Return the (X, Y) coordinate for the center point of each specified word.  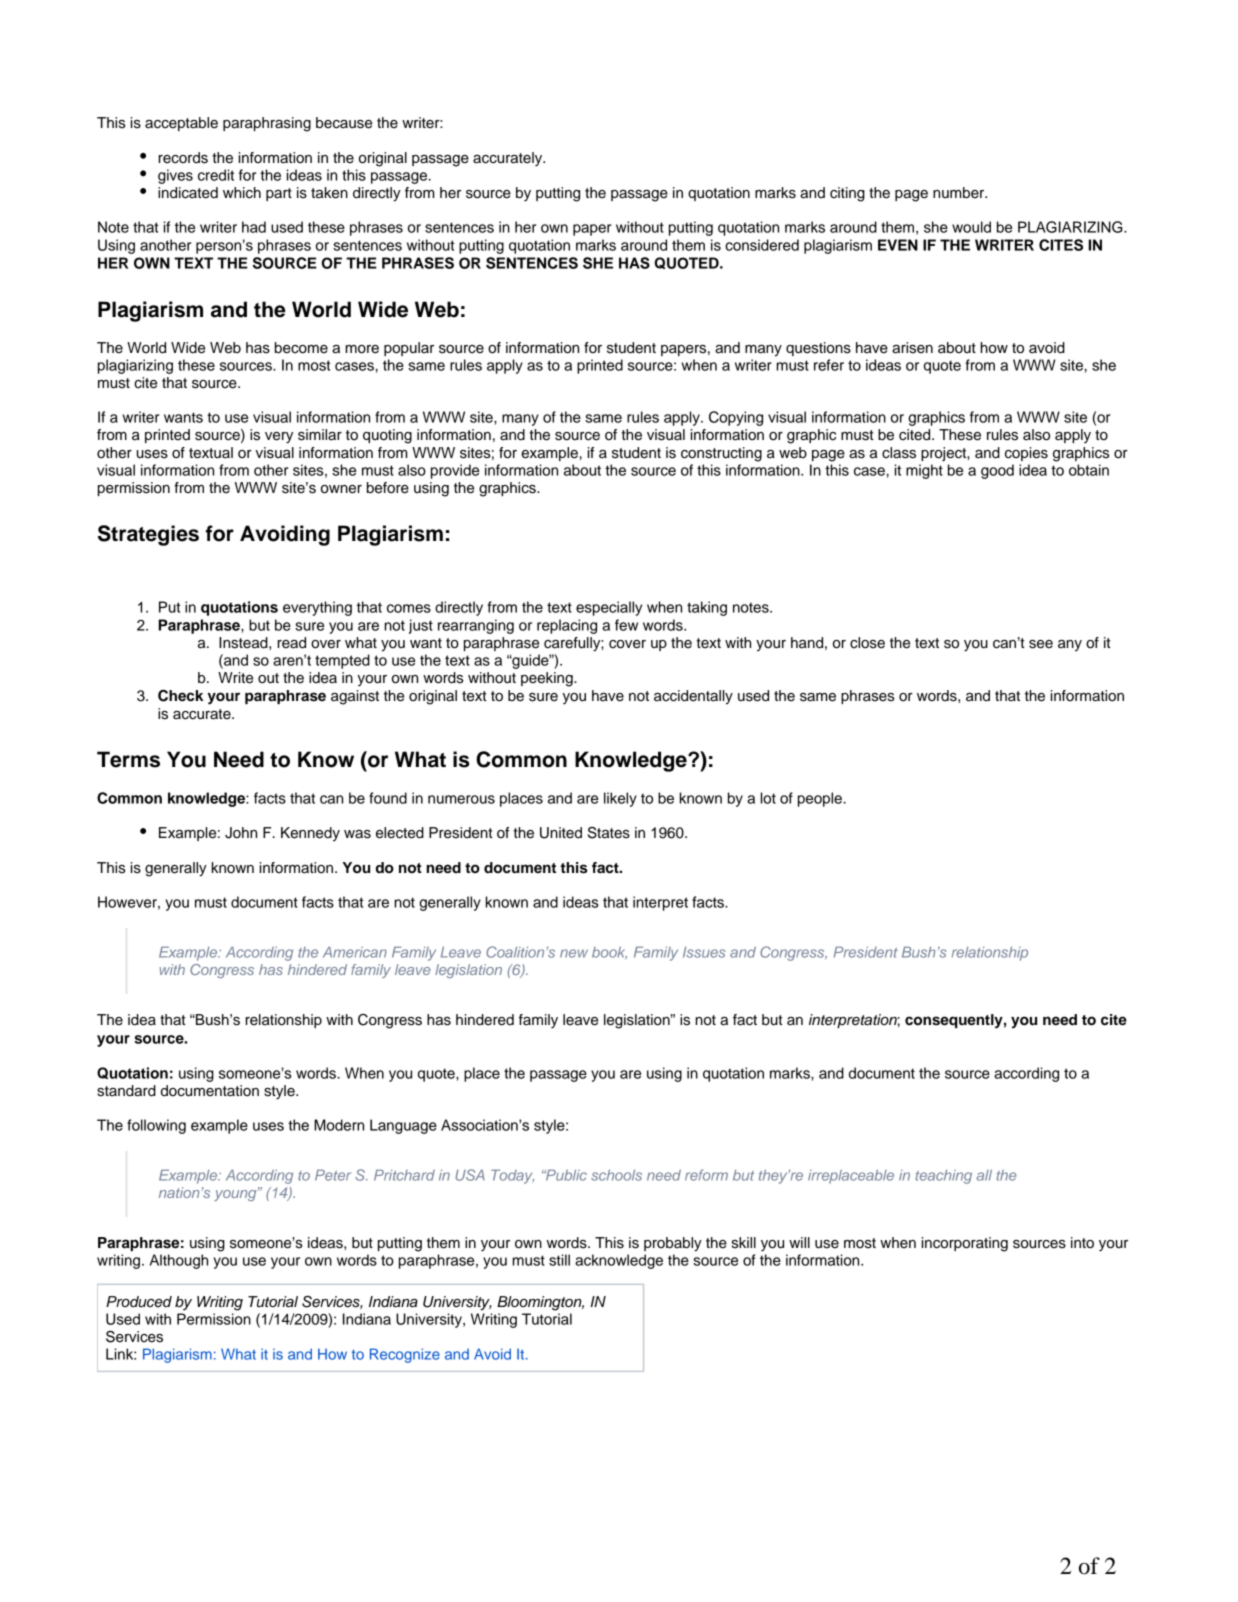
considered (762, 245)
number (960, 193)
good (997, 471)
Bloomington (540, 1303)
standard (126, 1091)
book (609, 953)
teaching (943, 1177)
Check (180, 696)
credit (216, 175)
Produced (139, 1302)
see (1041, 644)
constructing (721, 454)
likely (620, 799)
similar (320, 435)
